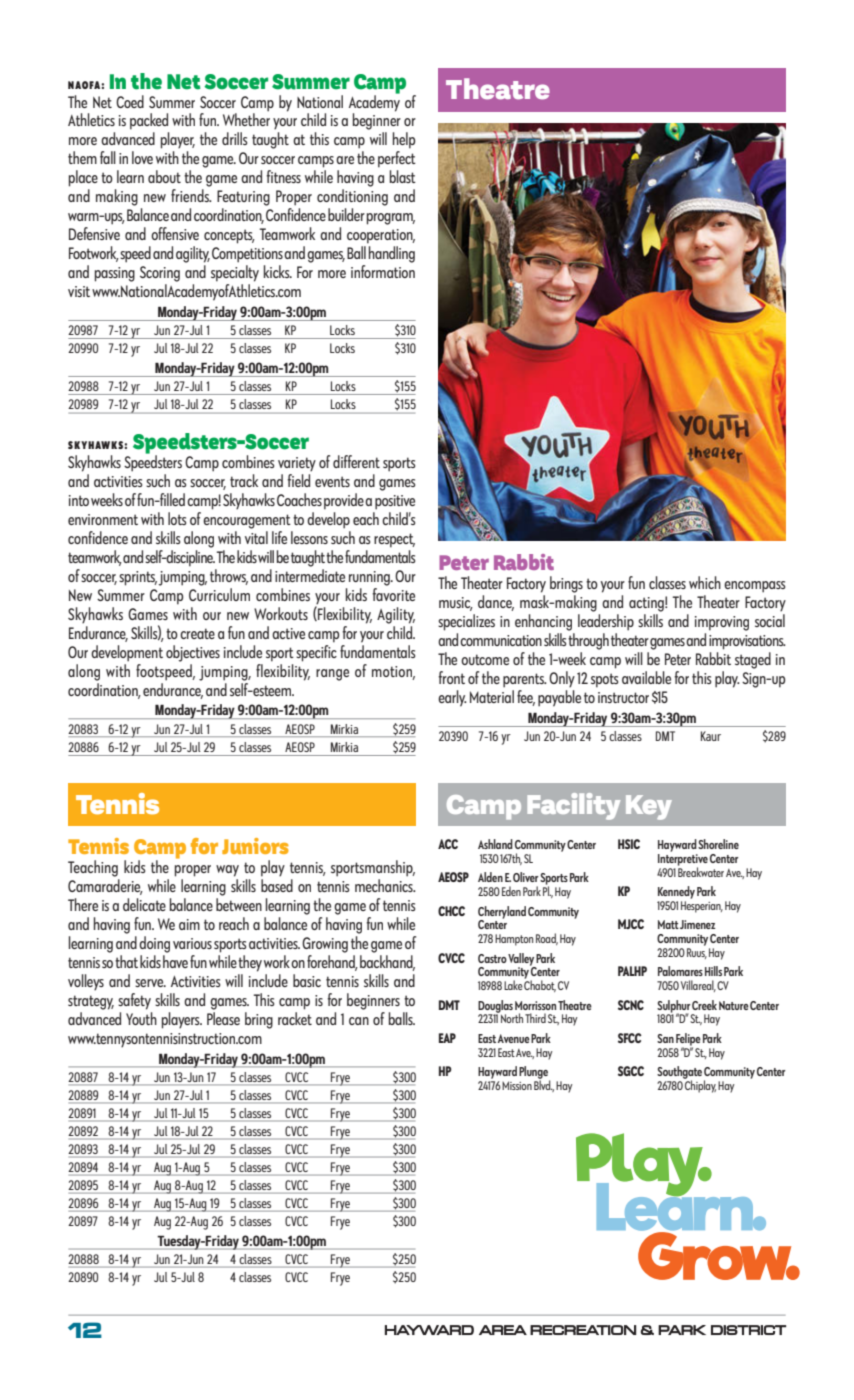 This document has height=1400, width=854. Describe the element at coordinates (404, 140) in the document. I see `help` at that location.
